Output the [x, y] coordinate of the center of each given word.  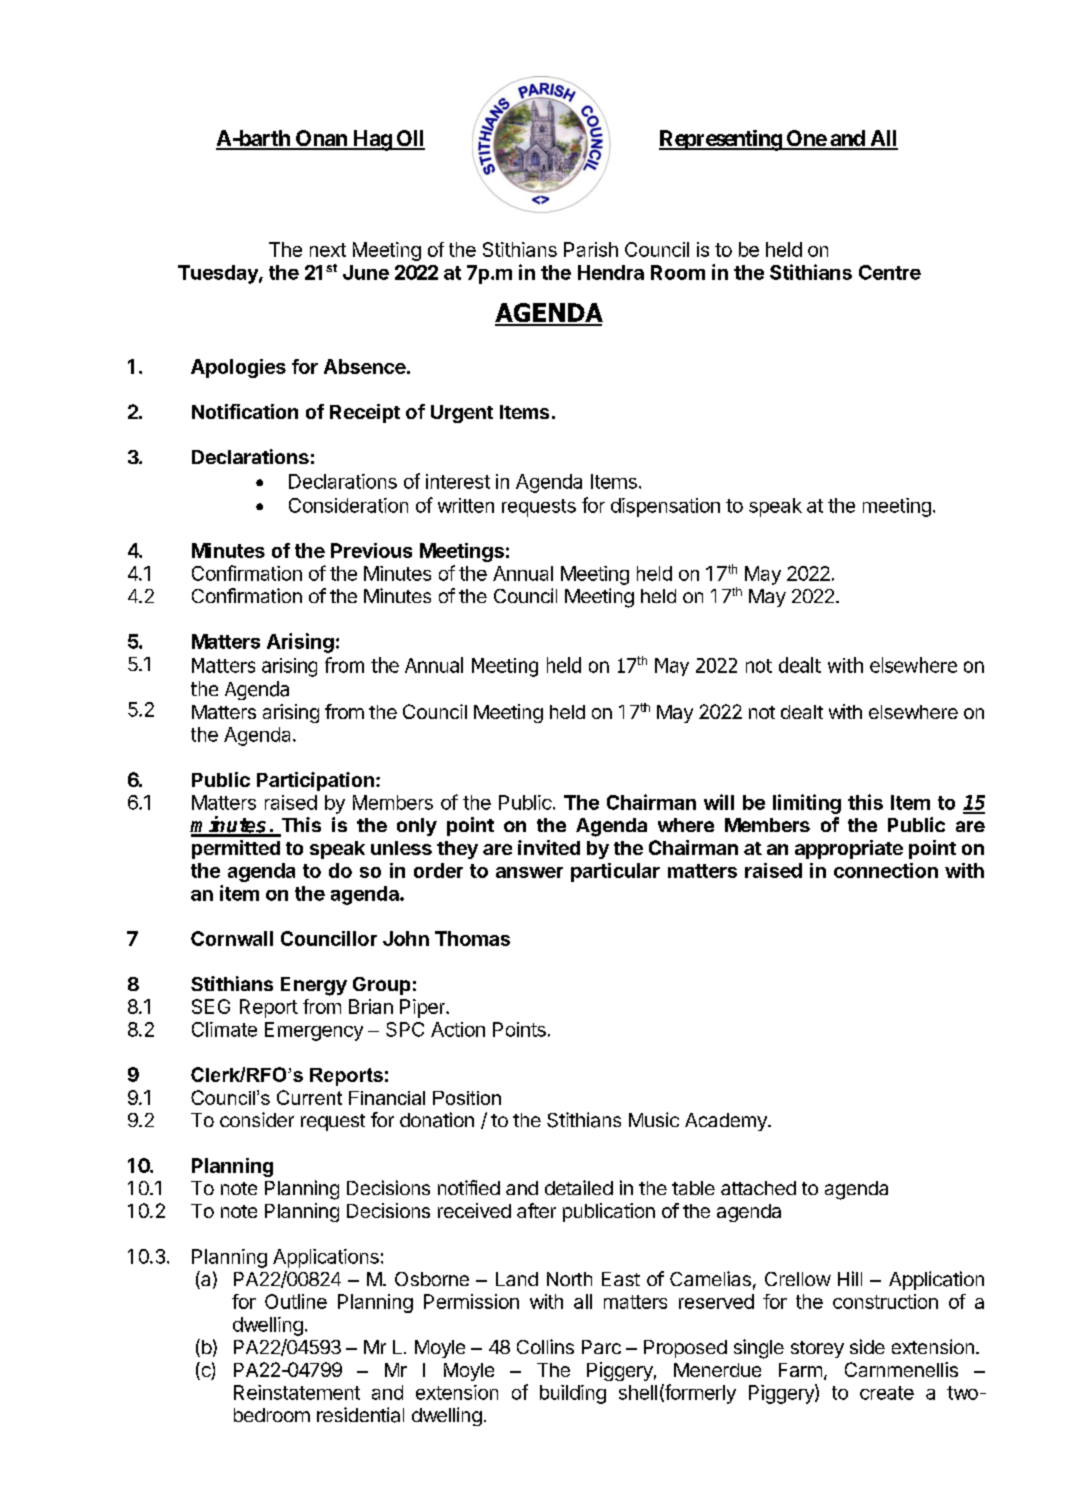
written [466, 505]
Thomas [472, 938]
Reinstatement [297, 1392]
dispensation [665, 507]
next [328, 250]
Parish [591, 249]
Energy [314, 986]
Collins [545, 1346]
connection [886, 870]
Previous [371, 550]
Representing [721, 140]
